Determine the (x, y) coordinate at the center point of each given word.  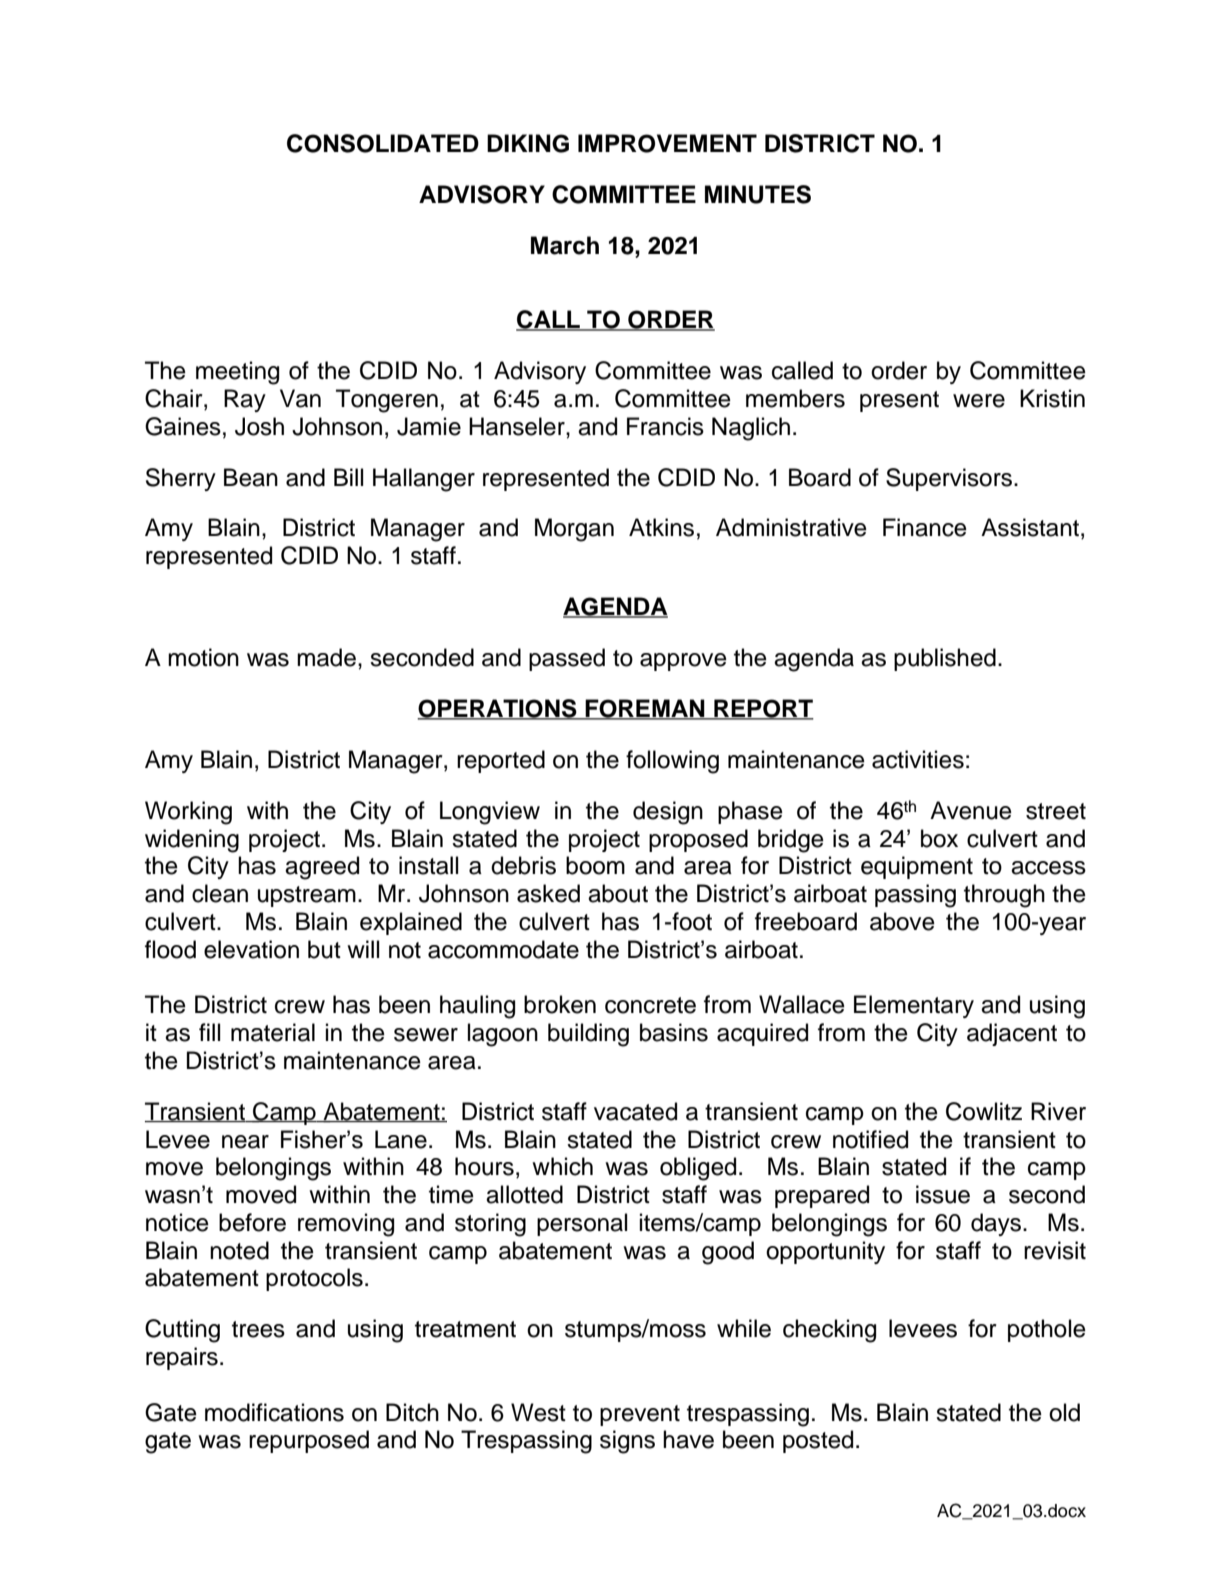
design (668, 813)
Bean (251, 477)
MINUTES (758, 194)
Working (188, 813)
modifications (274, 1412)
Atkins (661, 527)
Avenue (971, 810)
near (245, 1142)
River (1058, 1111)
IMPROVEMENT (667, 143)
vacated (635, 1111)
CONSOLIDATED (383, 143)
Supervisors (949, 479)
